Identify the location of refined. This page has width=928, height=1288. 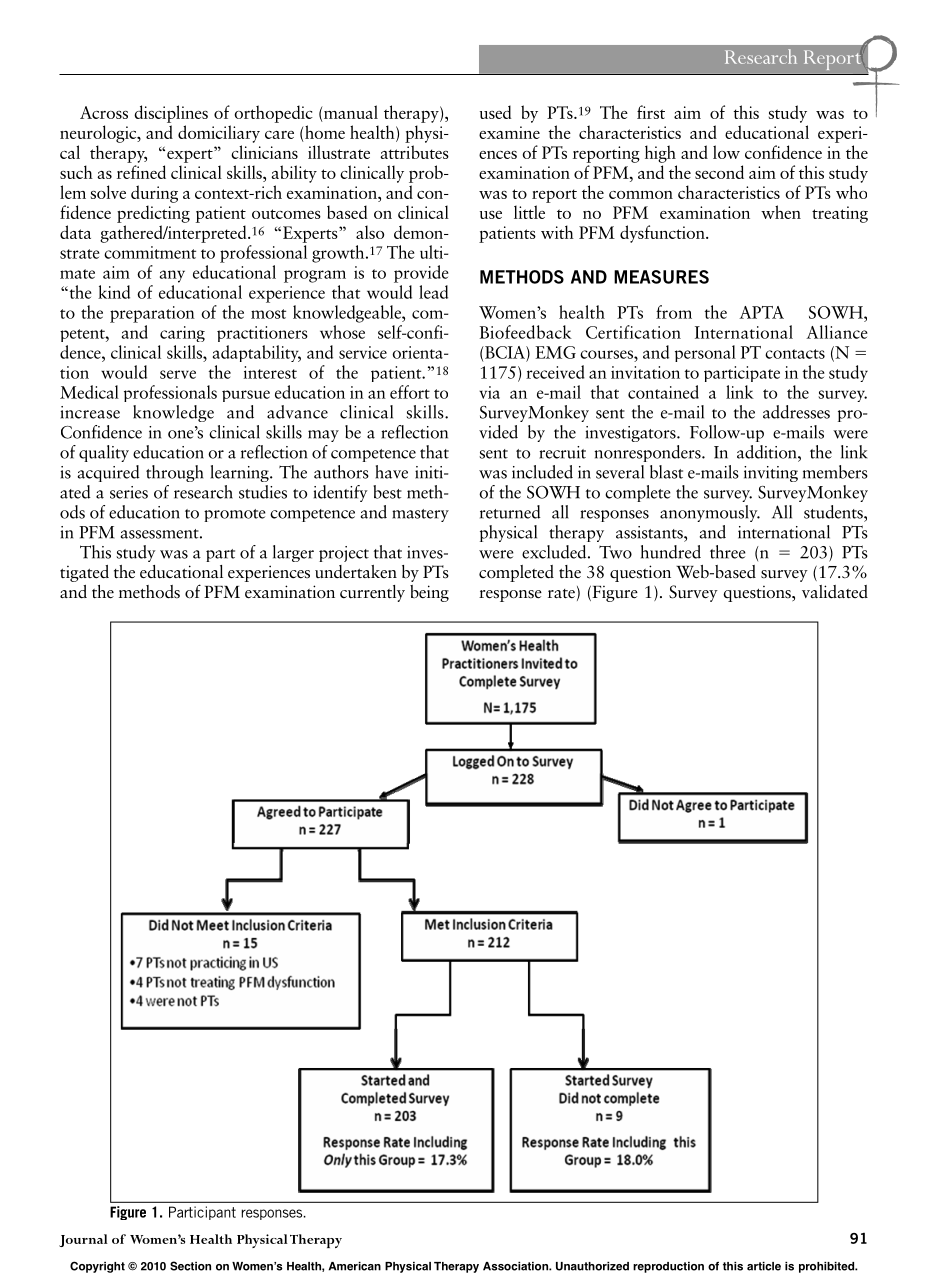
(141, 172).
